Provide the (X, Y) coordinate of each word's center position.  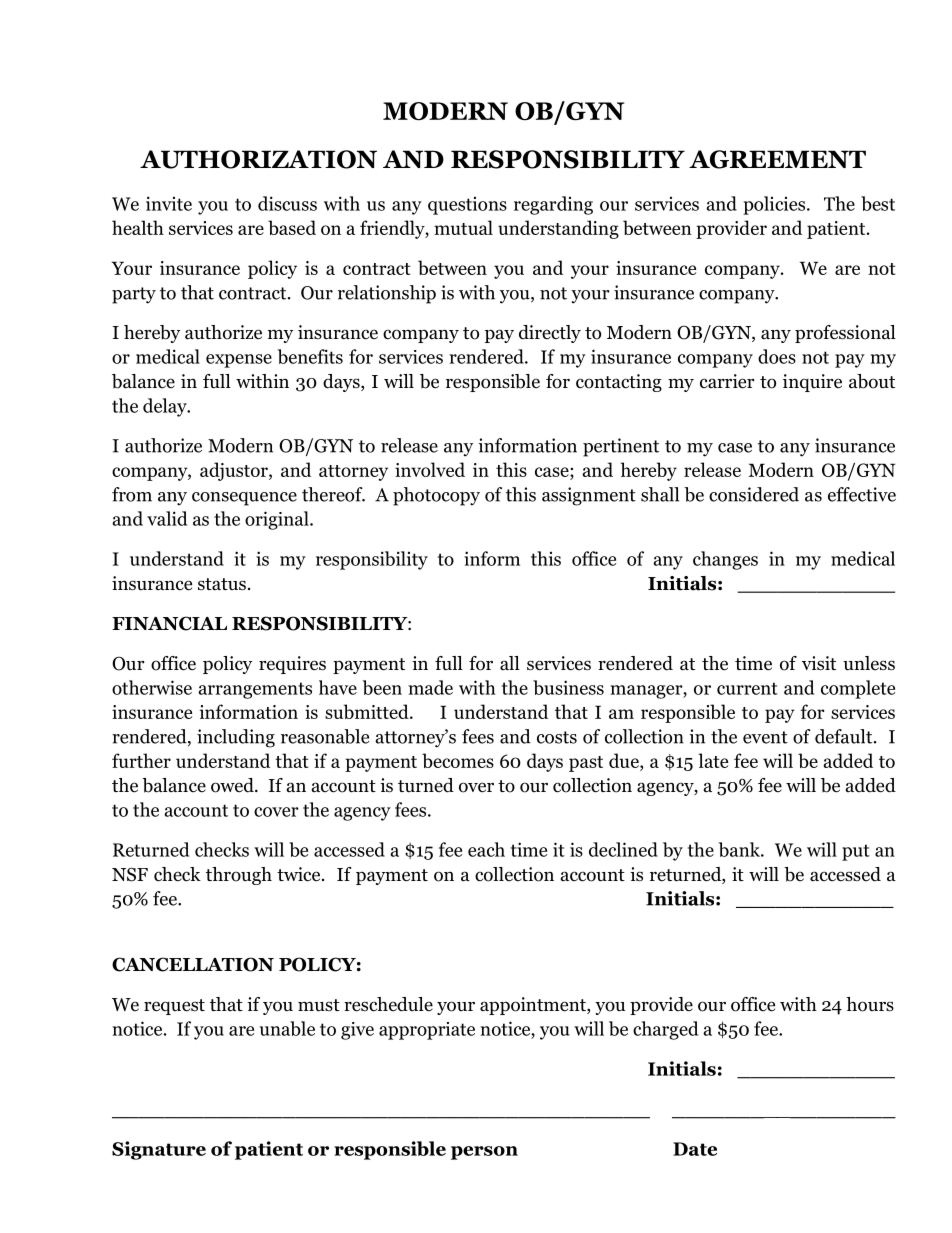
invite (169, 203)
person (484, 1153)
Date (695, 1149)
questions (467, 206)
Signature (159, 1150)
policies (775, 205)
